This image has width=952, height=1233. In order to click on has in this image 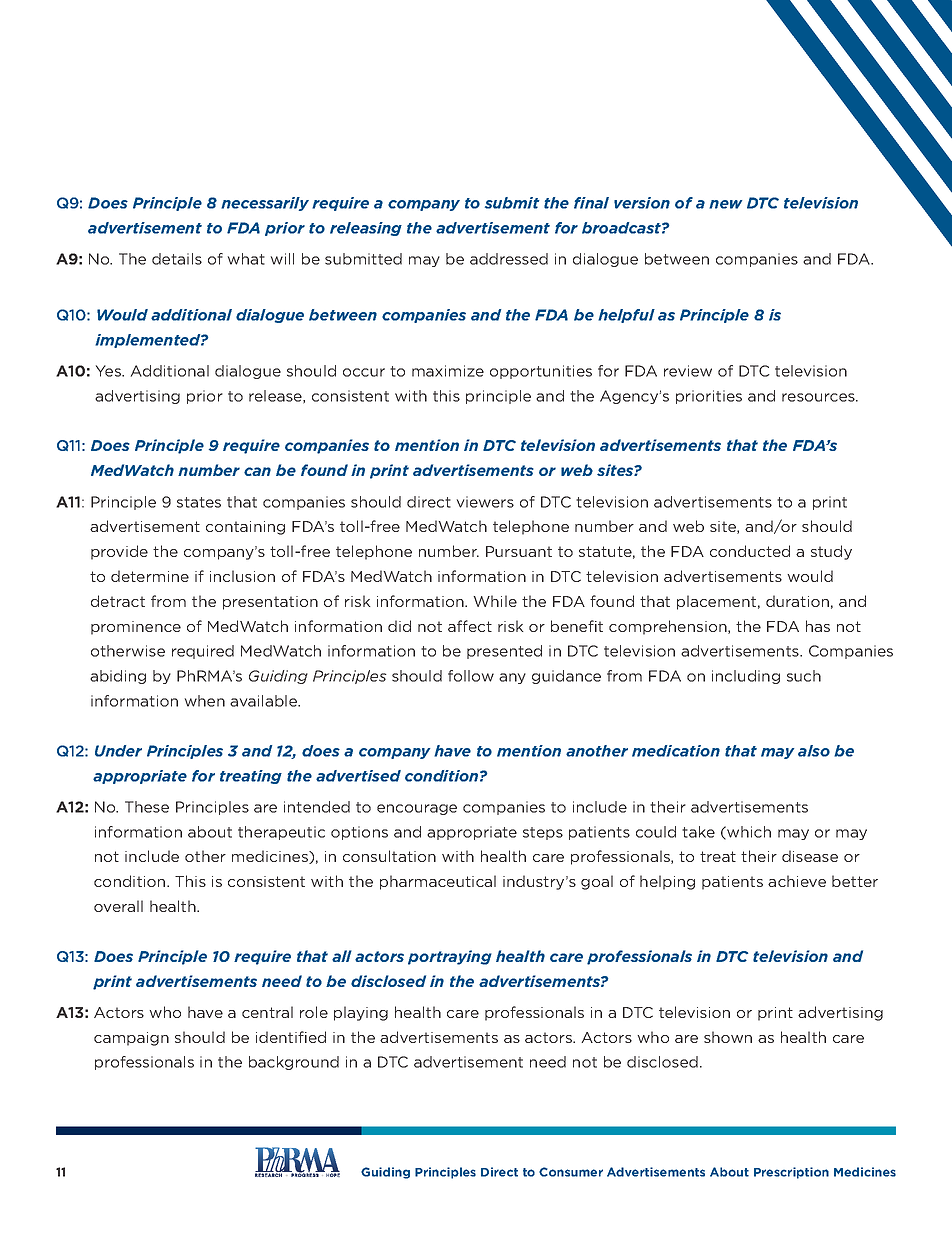, I will do `click(818, 626)`.
